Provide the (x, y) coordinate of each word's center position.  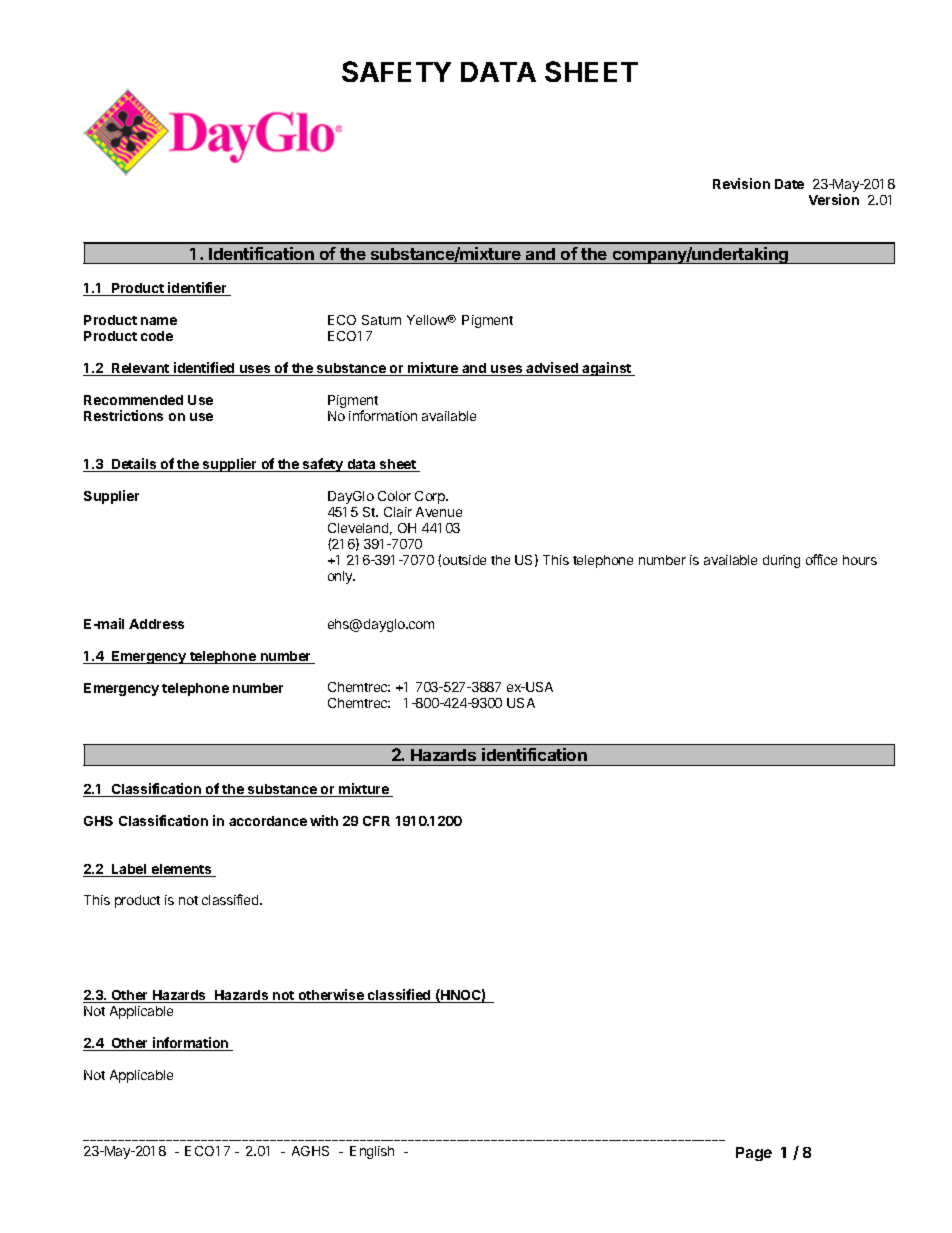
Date (789, 184)
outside (464, 560)
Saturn (381, 320)
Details (134, 465)
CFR (376, 821)
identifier (197, 289)
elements (181, 870)
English (372, 1152)
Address (156, 624)
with (324, 820)
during (781, 561)
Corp (431, 497)
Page (754, 1154)
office (821, 559)
